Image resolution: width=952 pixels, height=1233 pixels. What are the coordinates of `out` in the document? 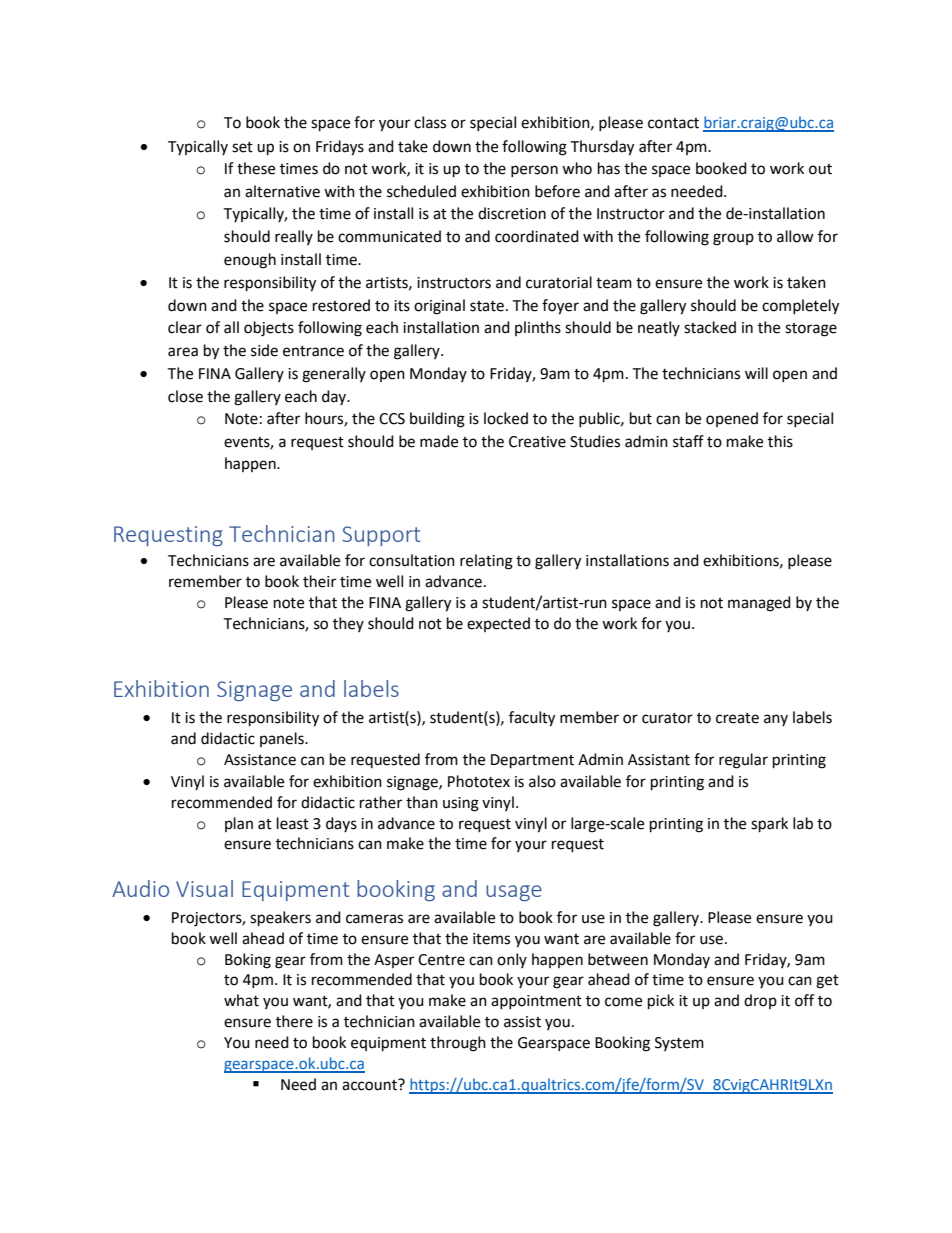 It's located at (820, 169).
